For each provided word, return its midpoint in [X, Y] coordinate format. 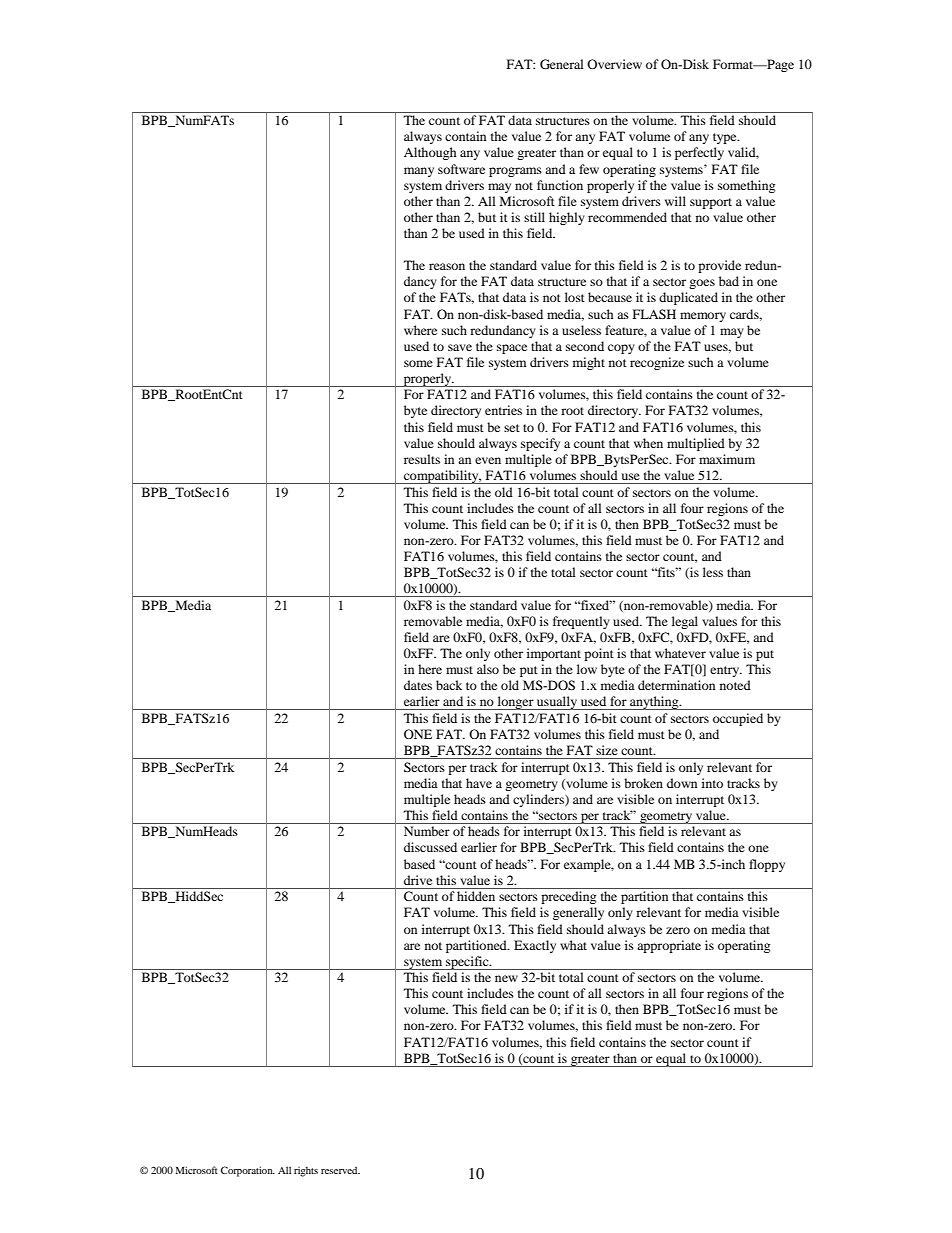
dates [418, 685]
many [419, 172]
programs [515, 172]
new [506, 978]
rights [306, 1172]
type [726, 138]
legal [685, 622]
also [488, 669]
